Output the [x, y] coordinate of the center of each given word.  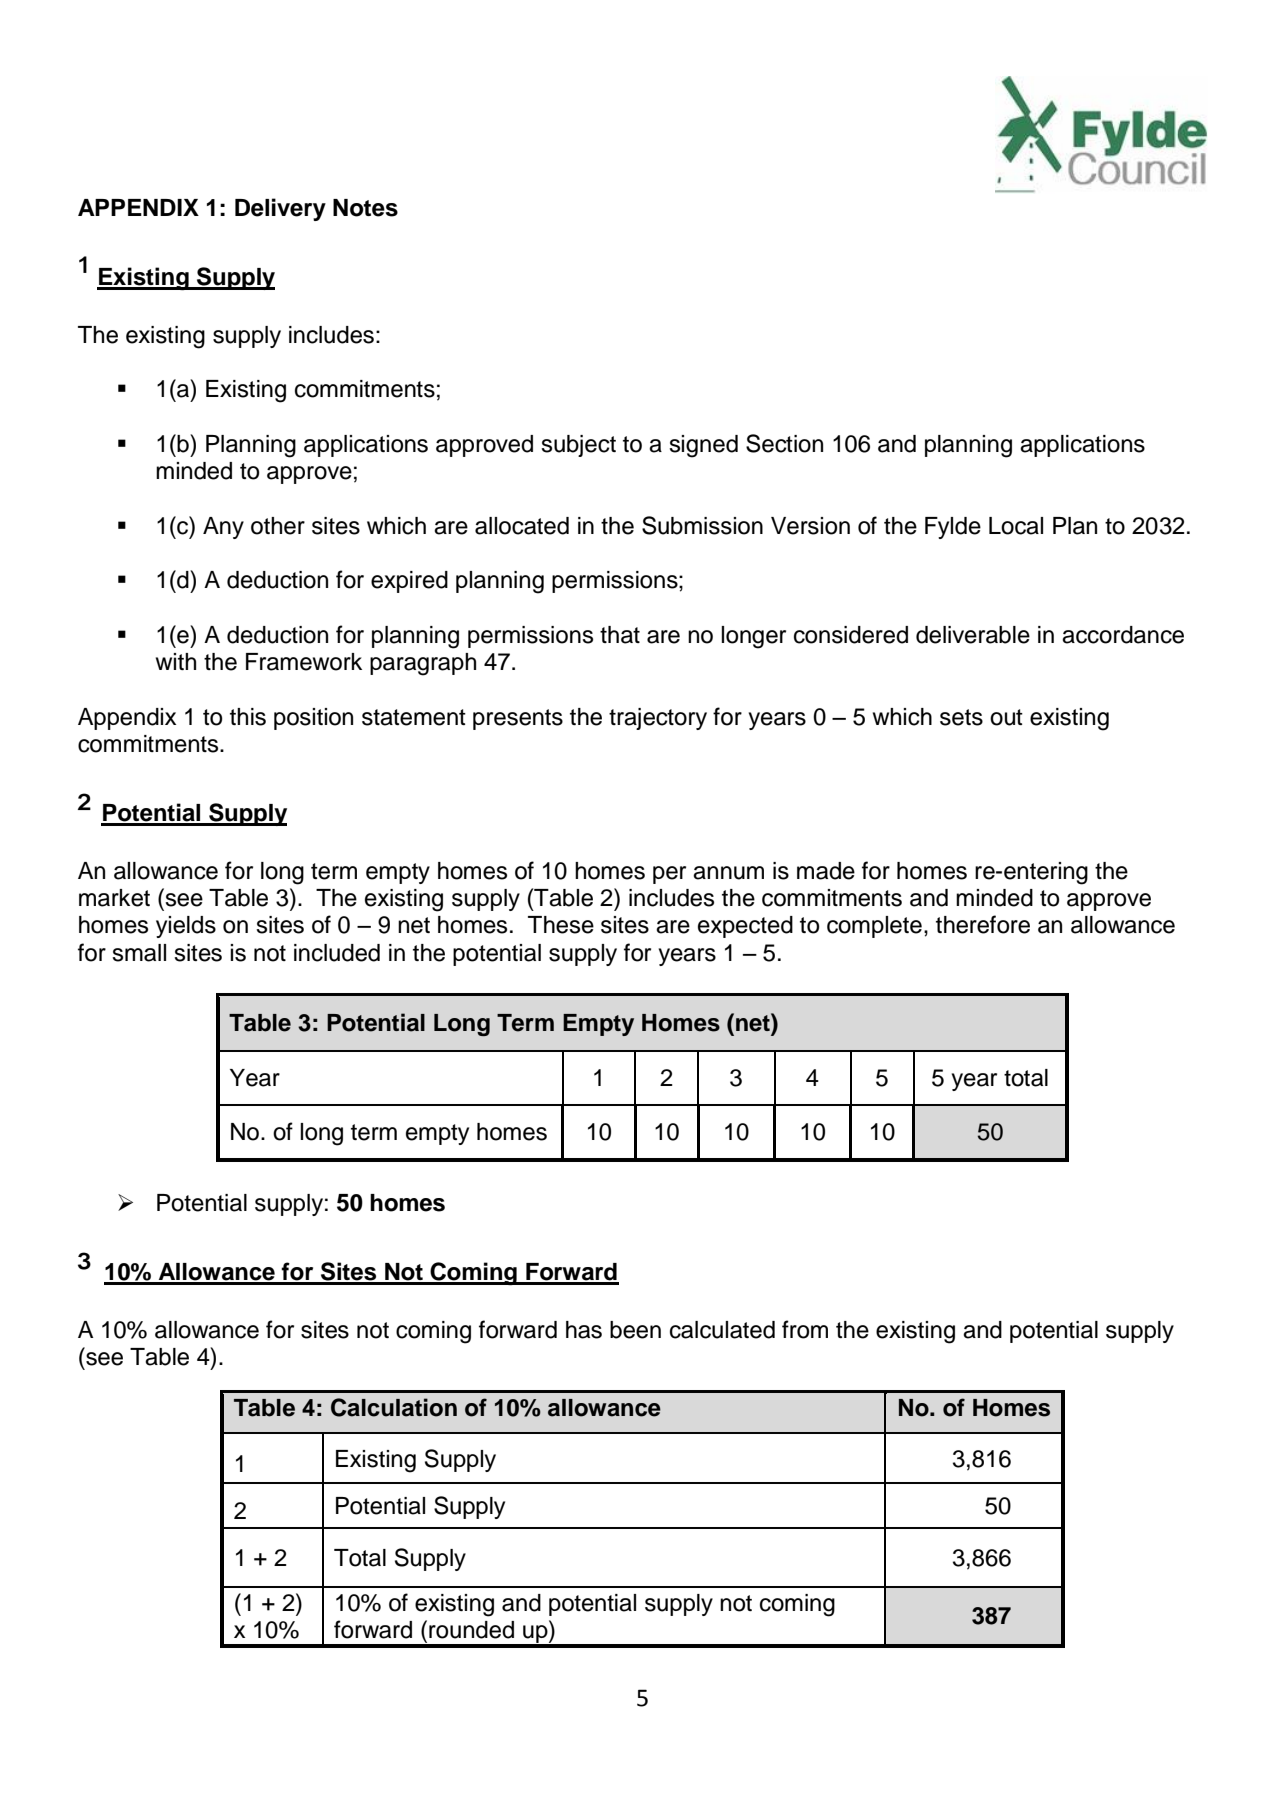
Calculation [394, 1407]
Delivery [280, 209]
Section [784, 443]
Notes [365, 208]
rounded [471, 1630]
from [805, 1329]
